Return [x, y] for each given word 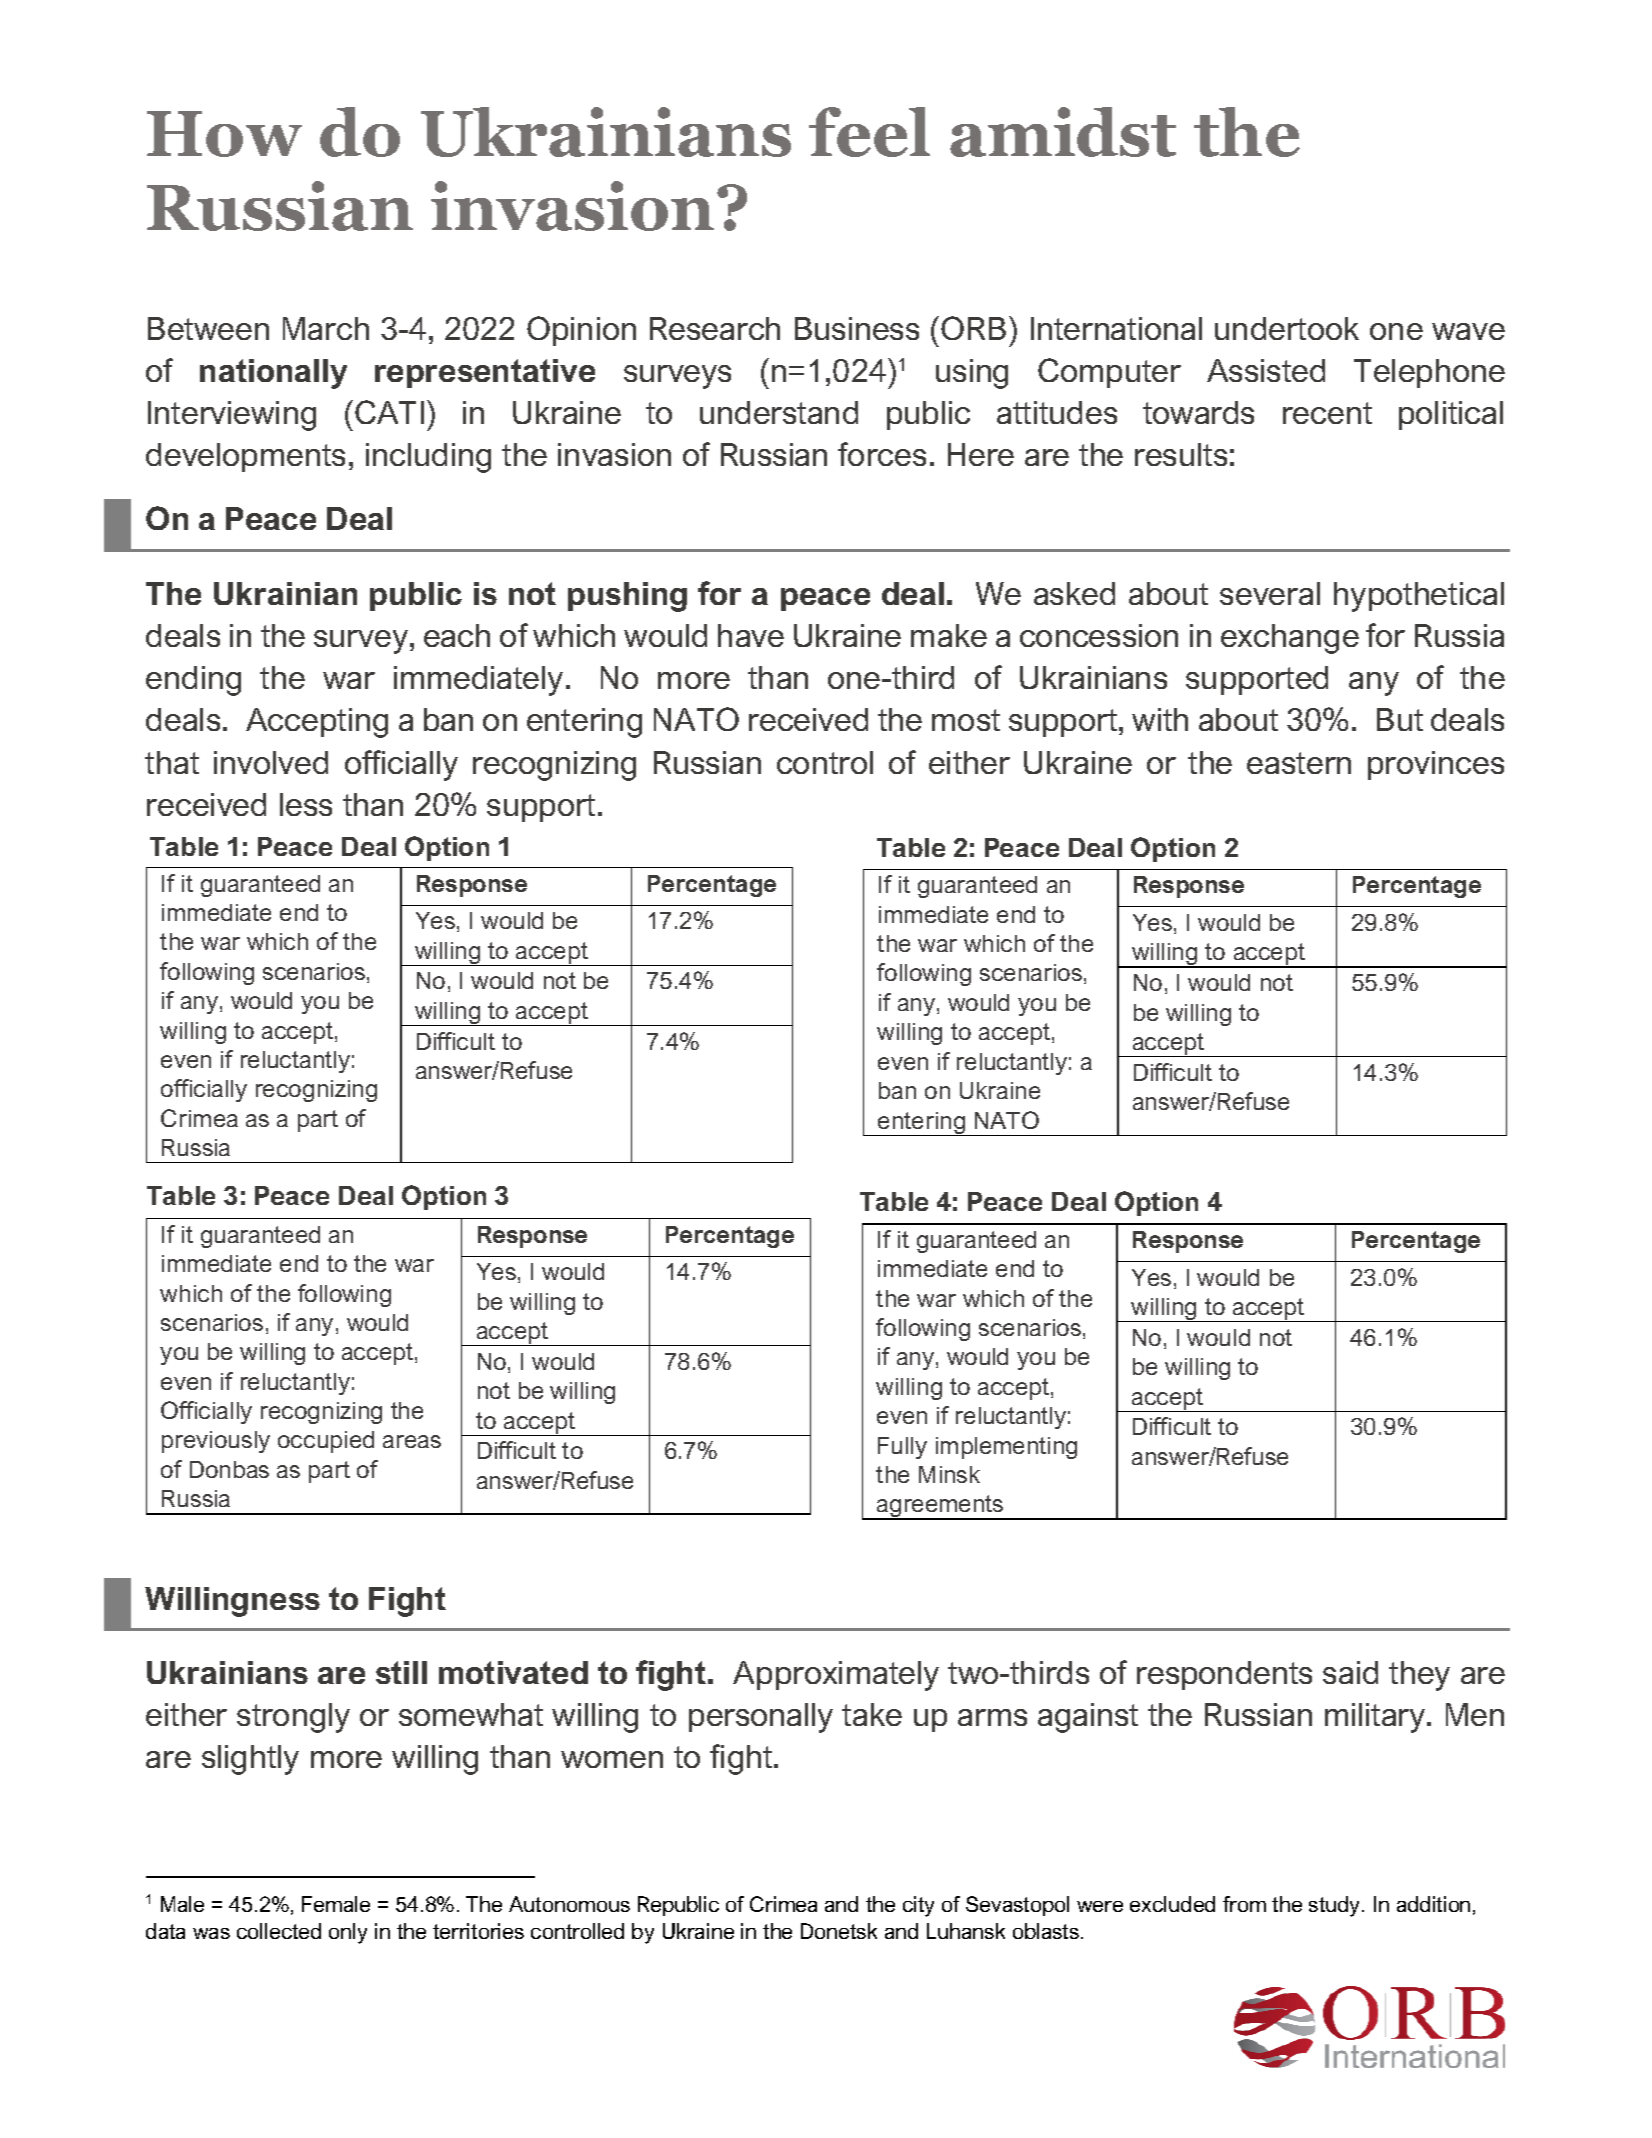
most [966, 720]
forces [882, 454]
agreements [940, 1507]
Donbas [229, 1469]
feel [869, 132]
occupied [326, 1442]
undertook [1287, 328]
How [224, 134]
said [1350, 1672]
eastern [1299, 763]
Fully [902, 1448]
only [348, 1933]
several [1270, 593]
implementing [1006, 1448]
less [306, 804]
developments [245, 457]
